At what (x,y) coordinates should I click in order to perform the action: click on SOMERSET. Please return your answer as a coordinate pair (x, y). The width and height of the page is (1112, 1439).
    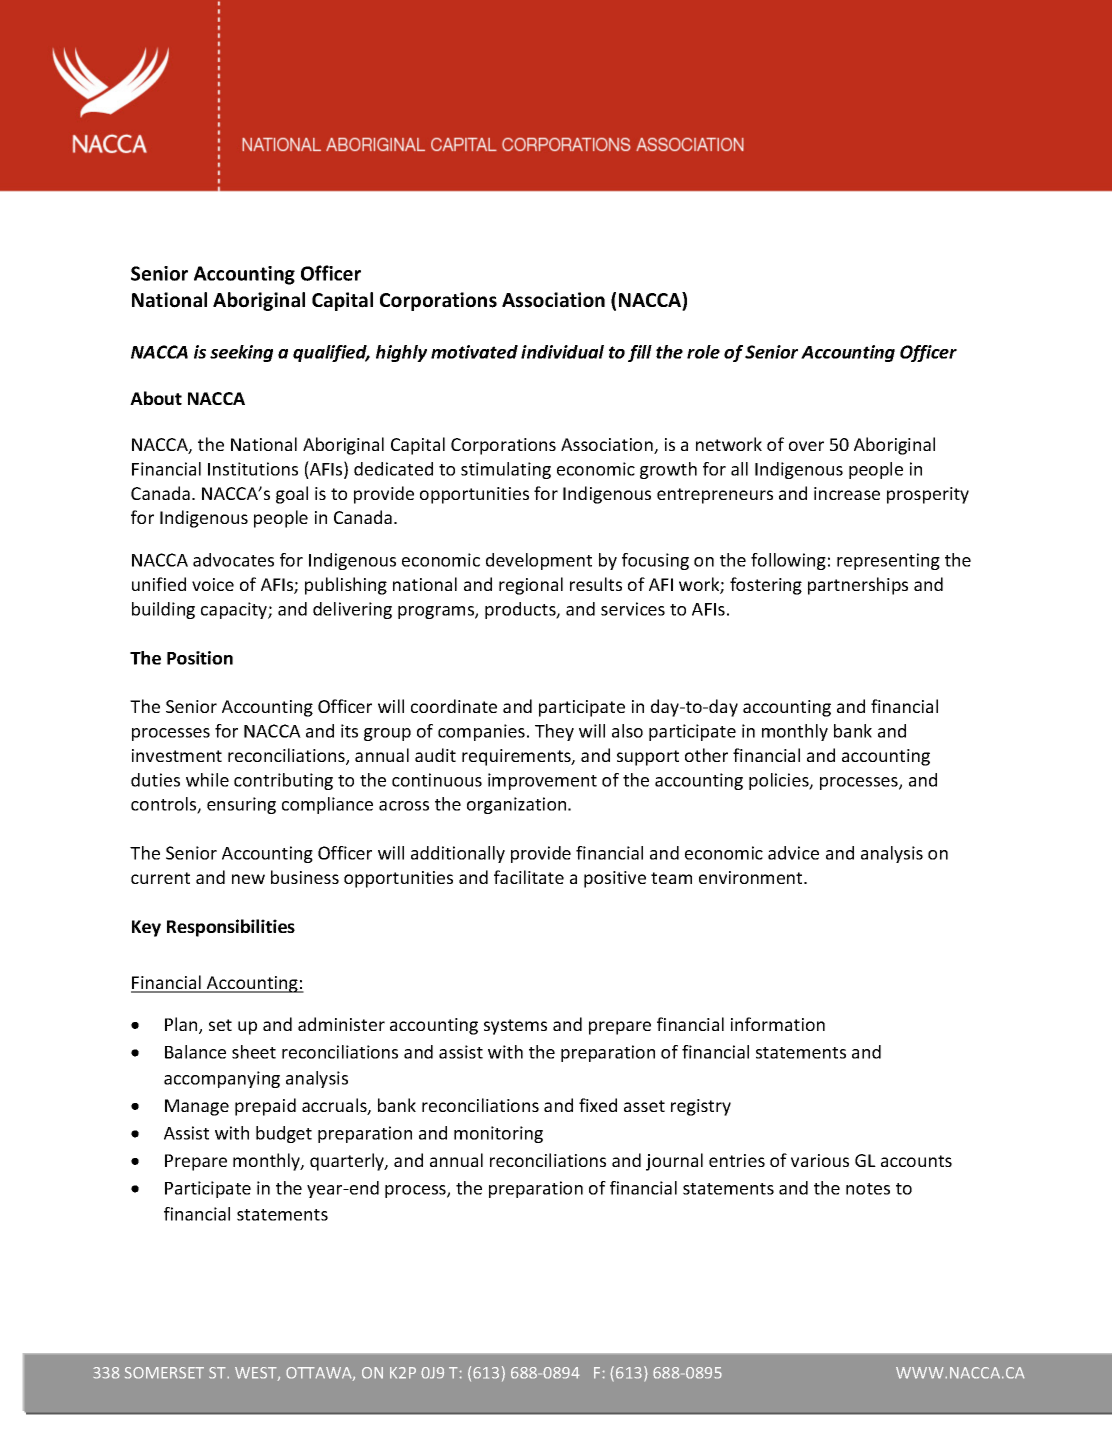
    Looking at the image, I should click on (164, 1373).
